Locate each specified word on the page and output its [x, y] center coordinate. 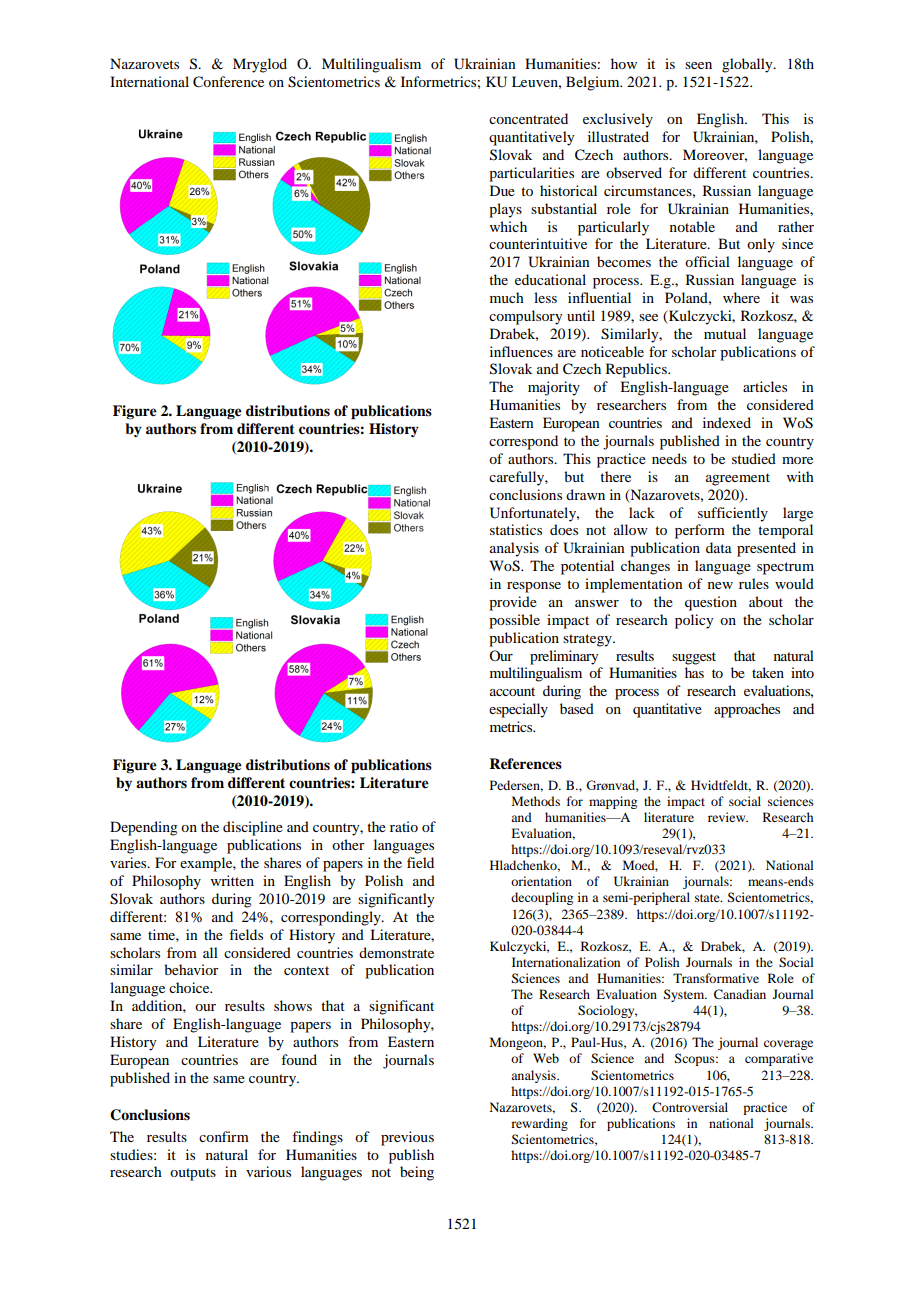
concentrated [528, 118]
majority [554, 388]
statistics [516, 529]
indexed [727, 422]
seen [698, 65]
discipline [253, 828]
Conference [228, 82]
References [525, 763]
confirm [224, 1136]
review [728, 817]
